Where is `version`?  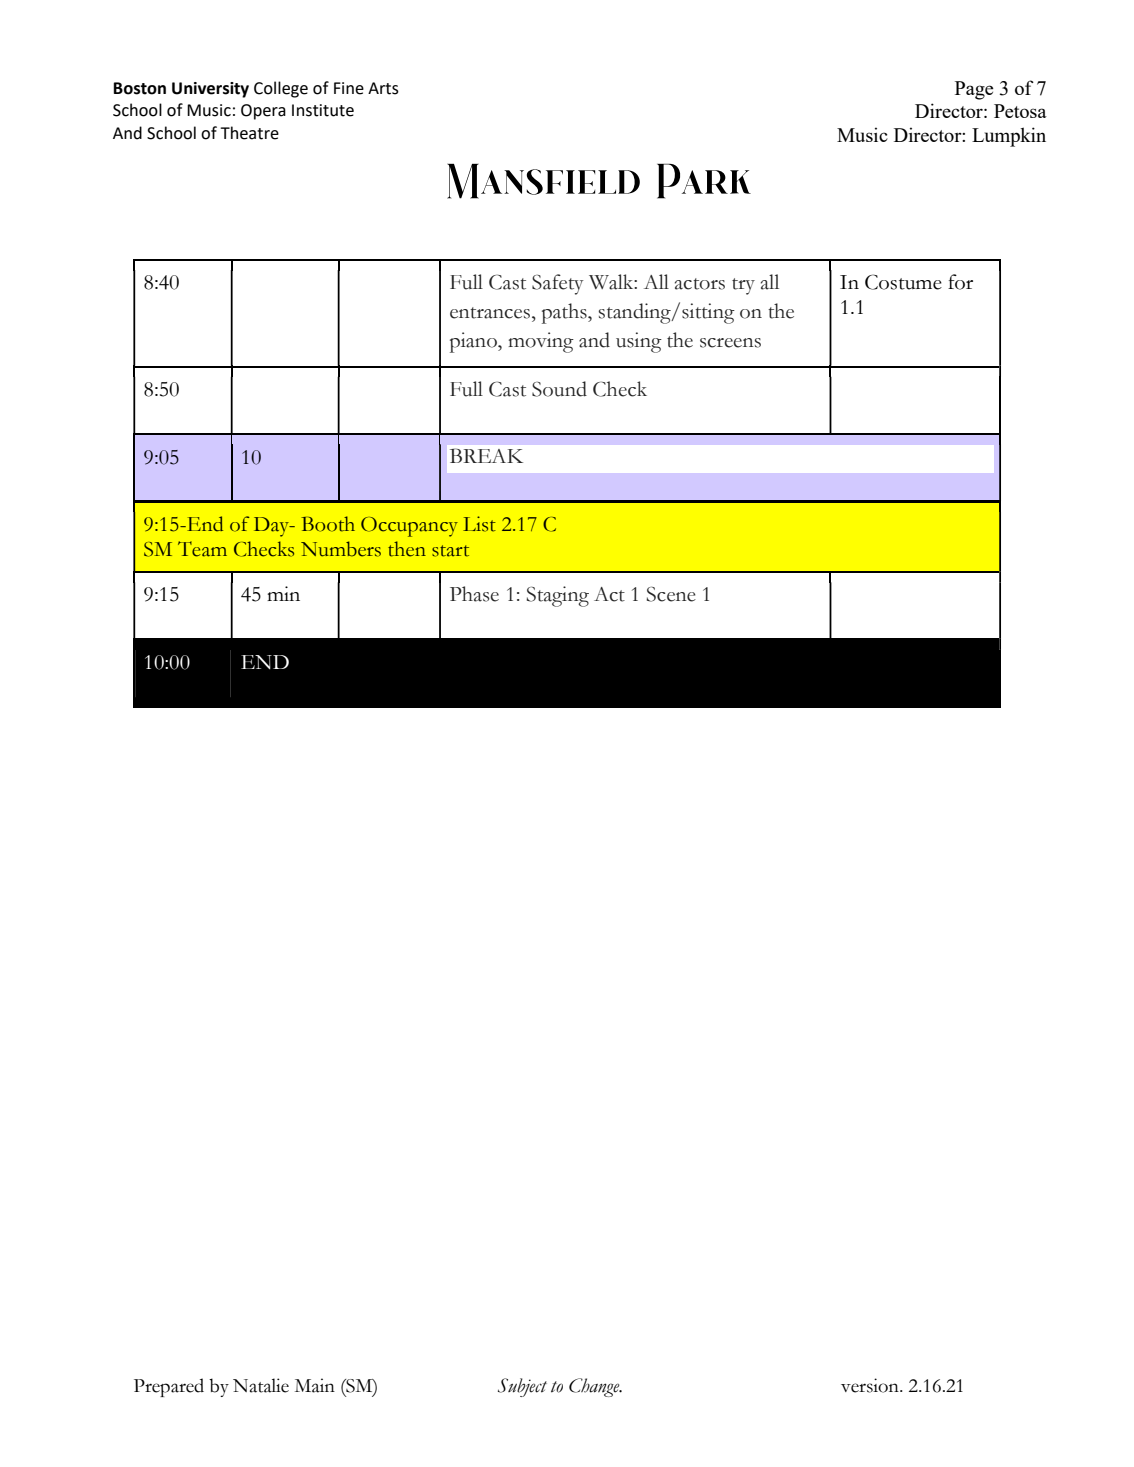 version is located at coordinates (871, 1385).
